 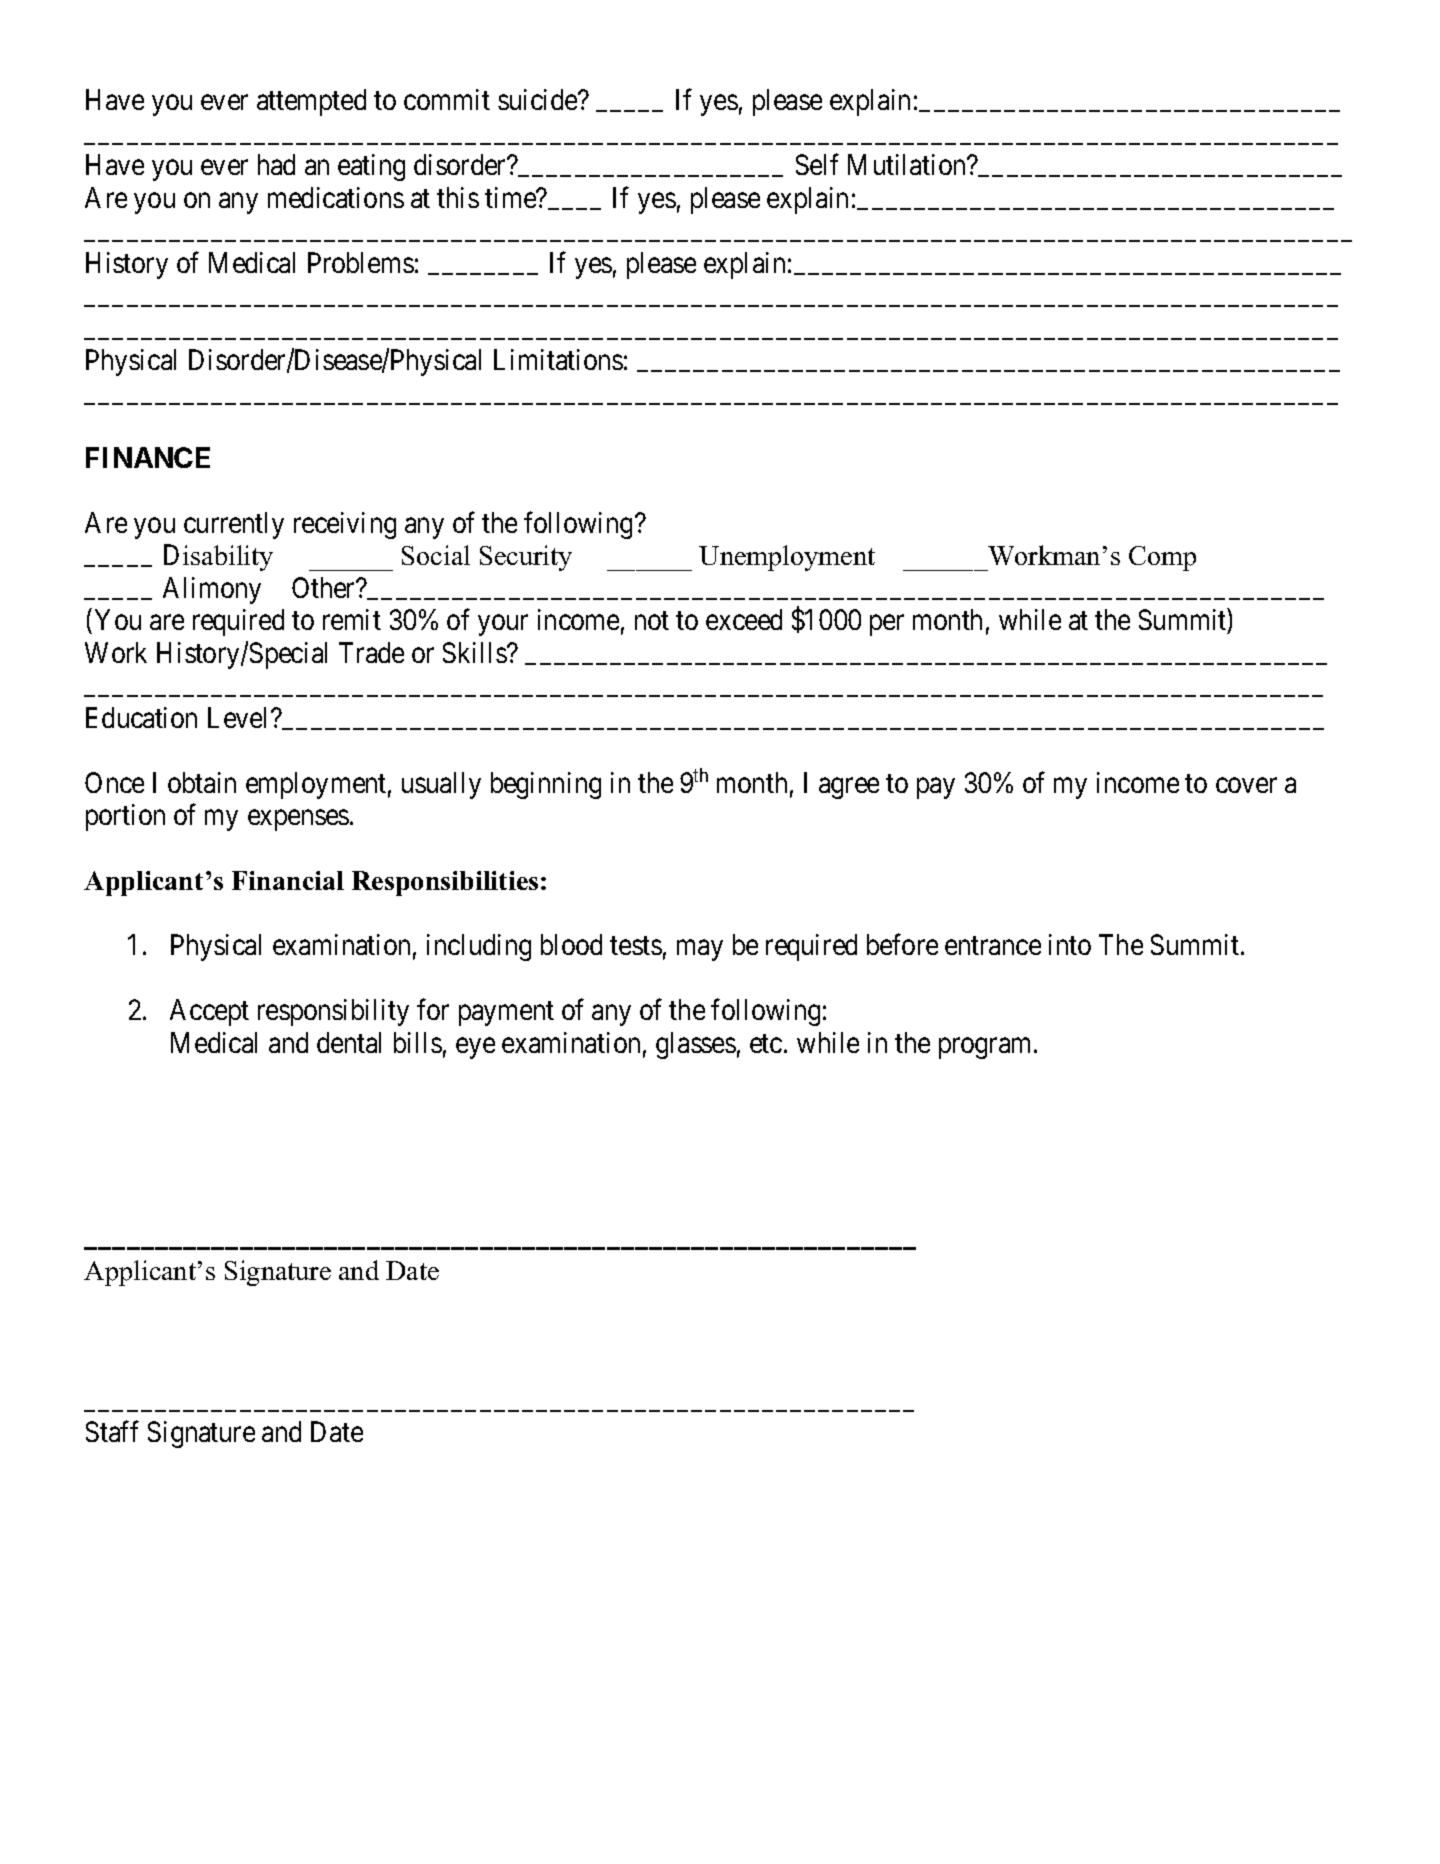 I want to click on glasses, so click(x=696, y=1045).
